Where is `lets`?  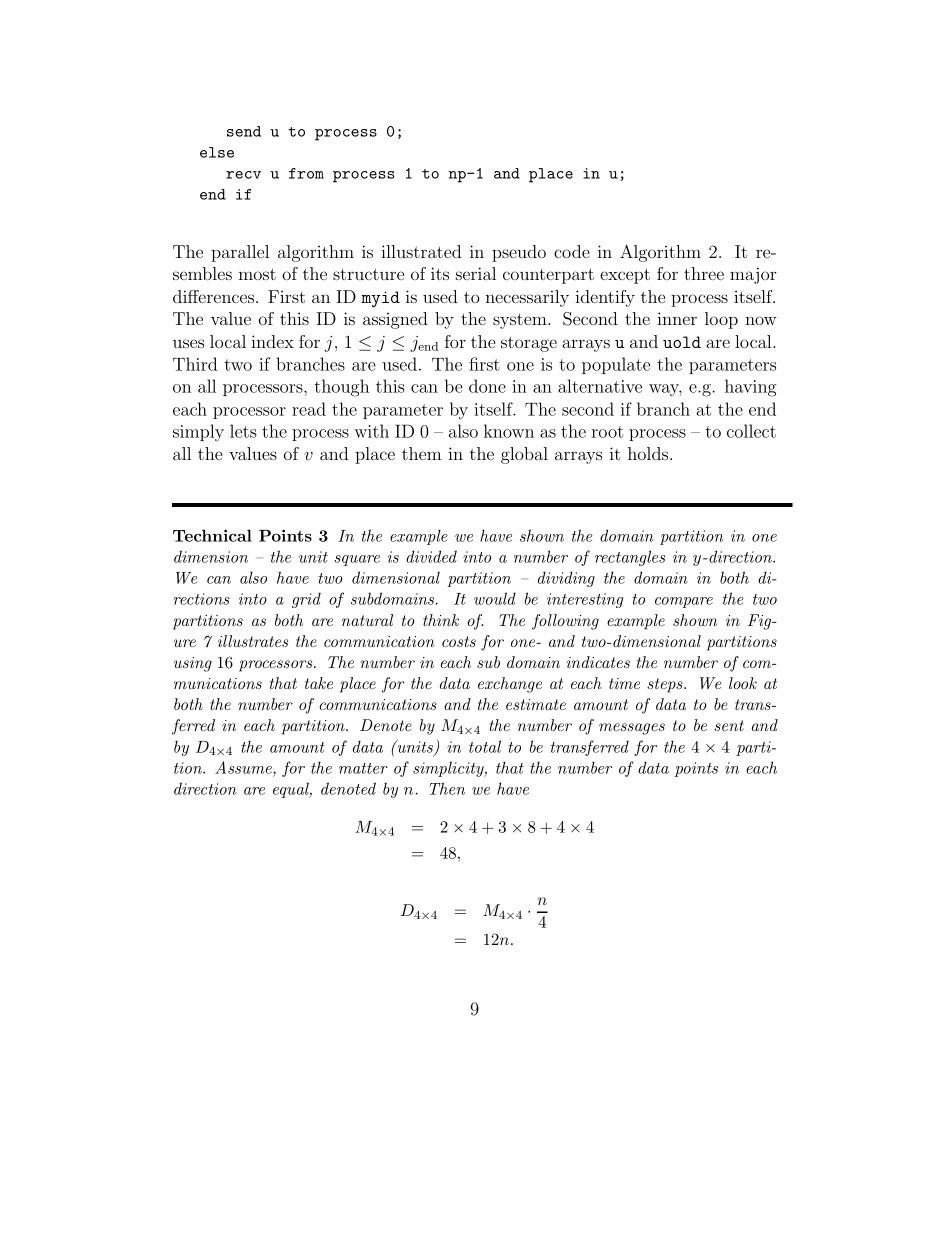
lets is located at coordinates (243, 431).
